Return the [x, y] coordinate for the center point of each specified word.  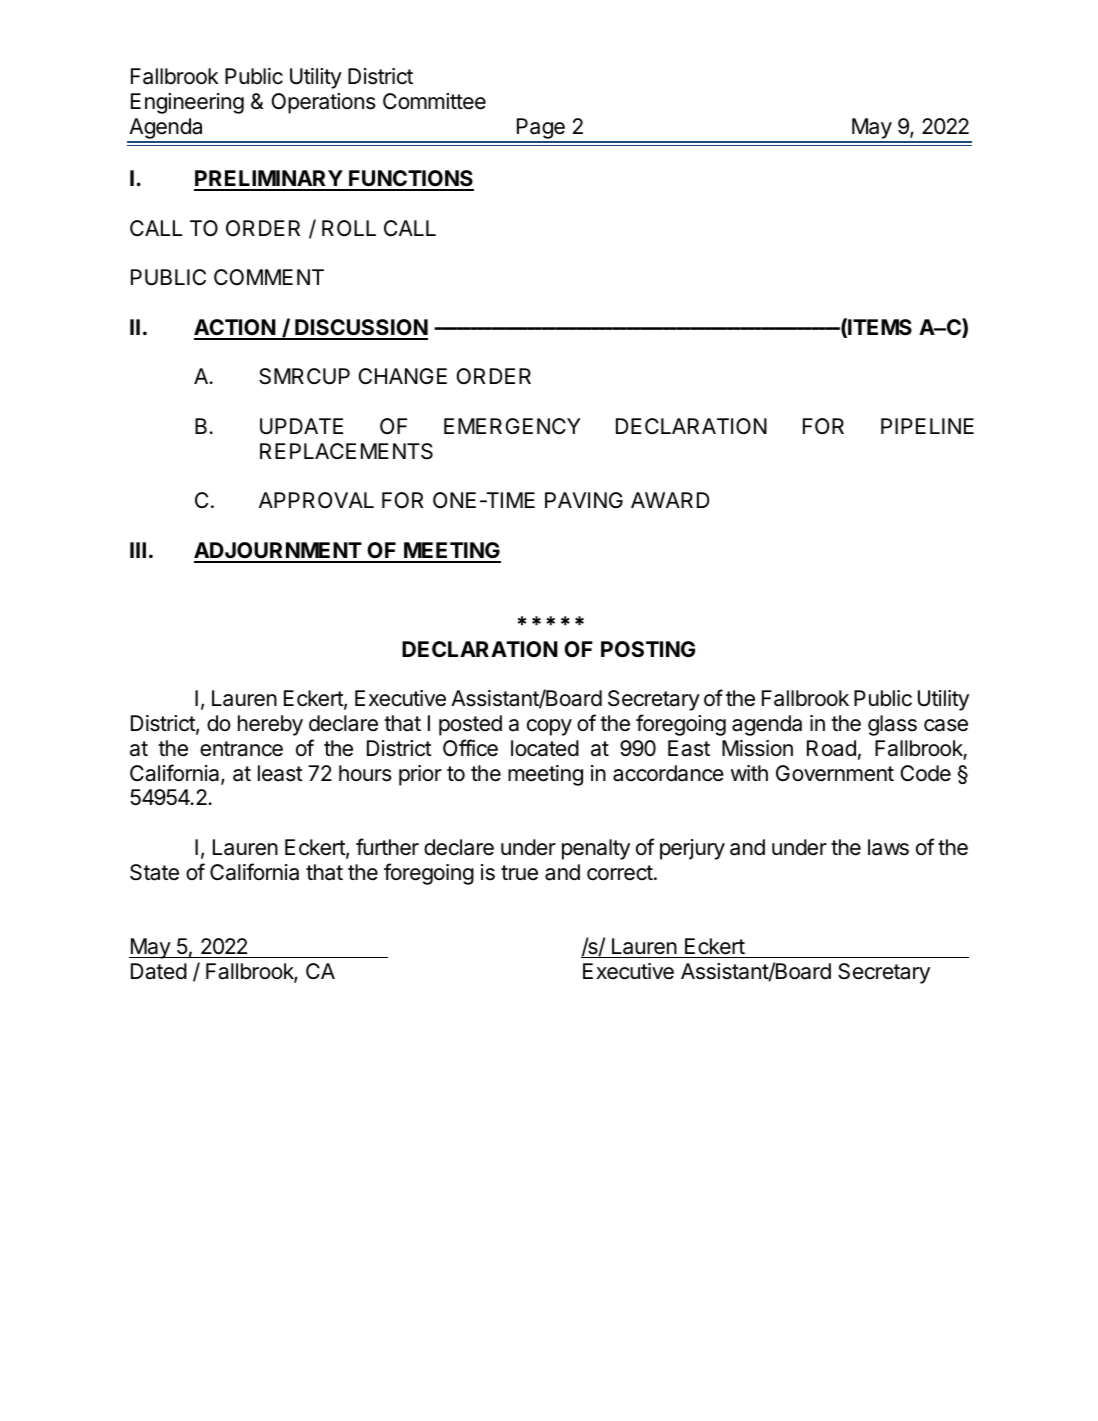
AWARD [670, 500]
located [545, 748]
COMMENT [269, 277]
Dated [159, 971]
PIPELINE [927, 426]
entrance [241, 749]
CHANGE [402, 376]
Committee [434, 101]
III [138, 550]
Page [540, 130]
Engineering [187, 103]
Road [831, 748]
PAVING [584, 500]
